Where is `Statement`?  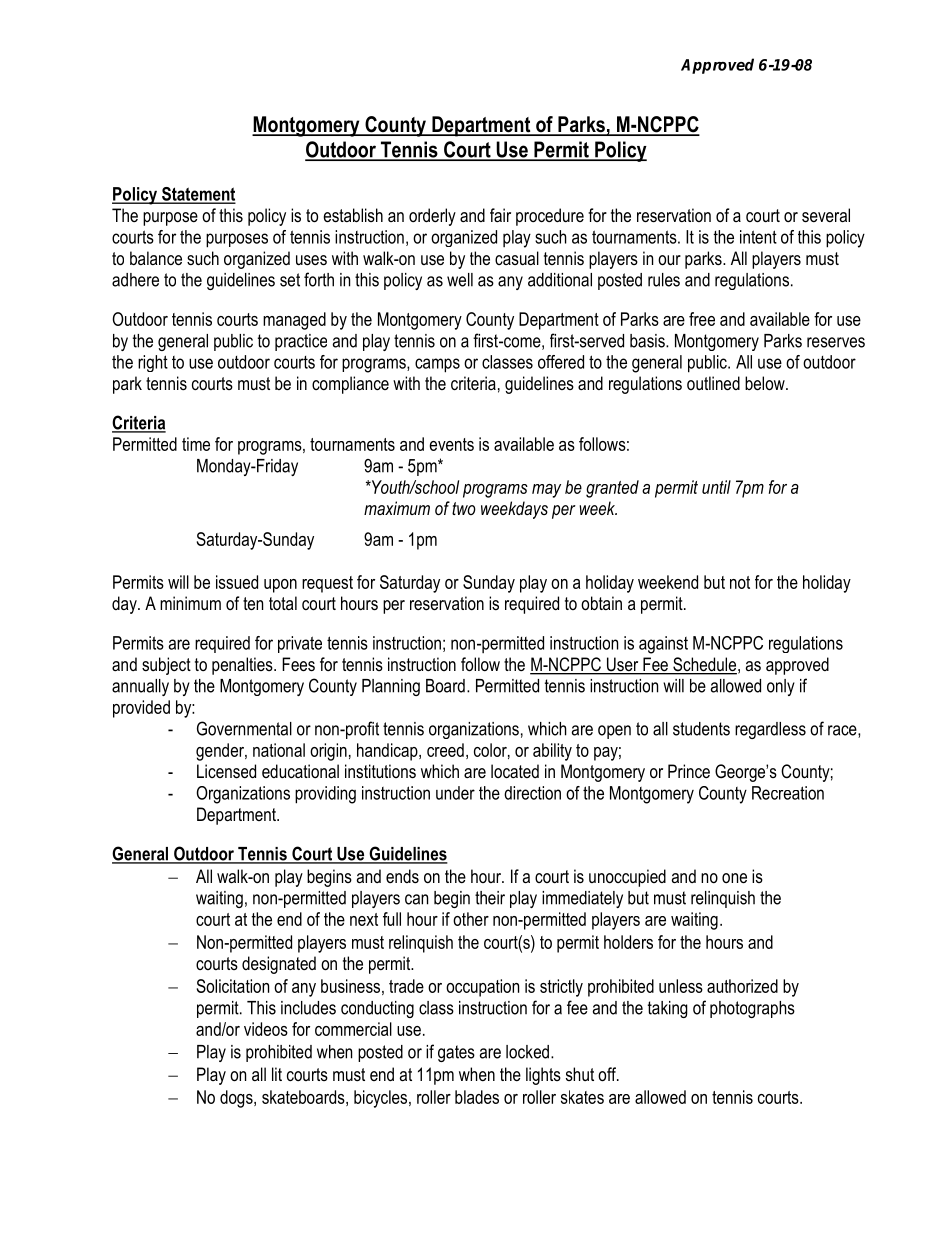 Statement is located at coordinates (198, 195).
